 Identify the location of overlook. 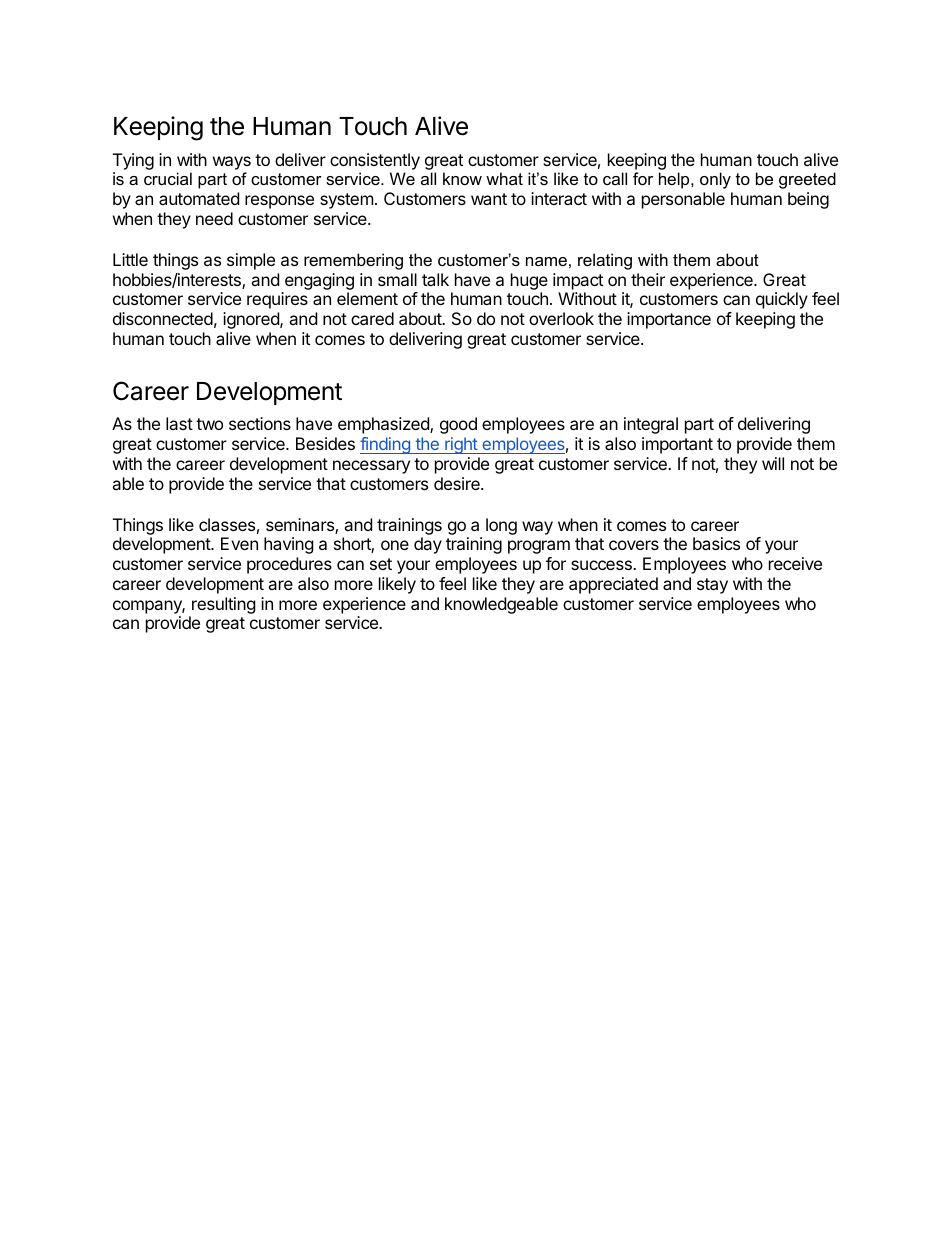
(561, 318).
